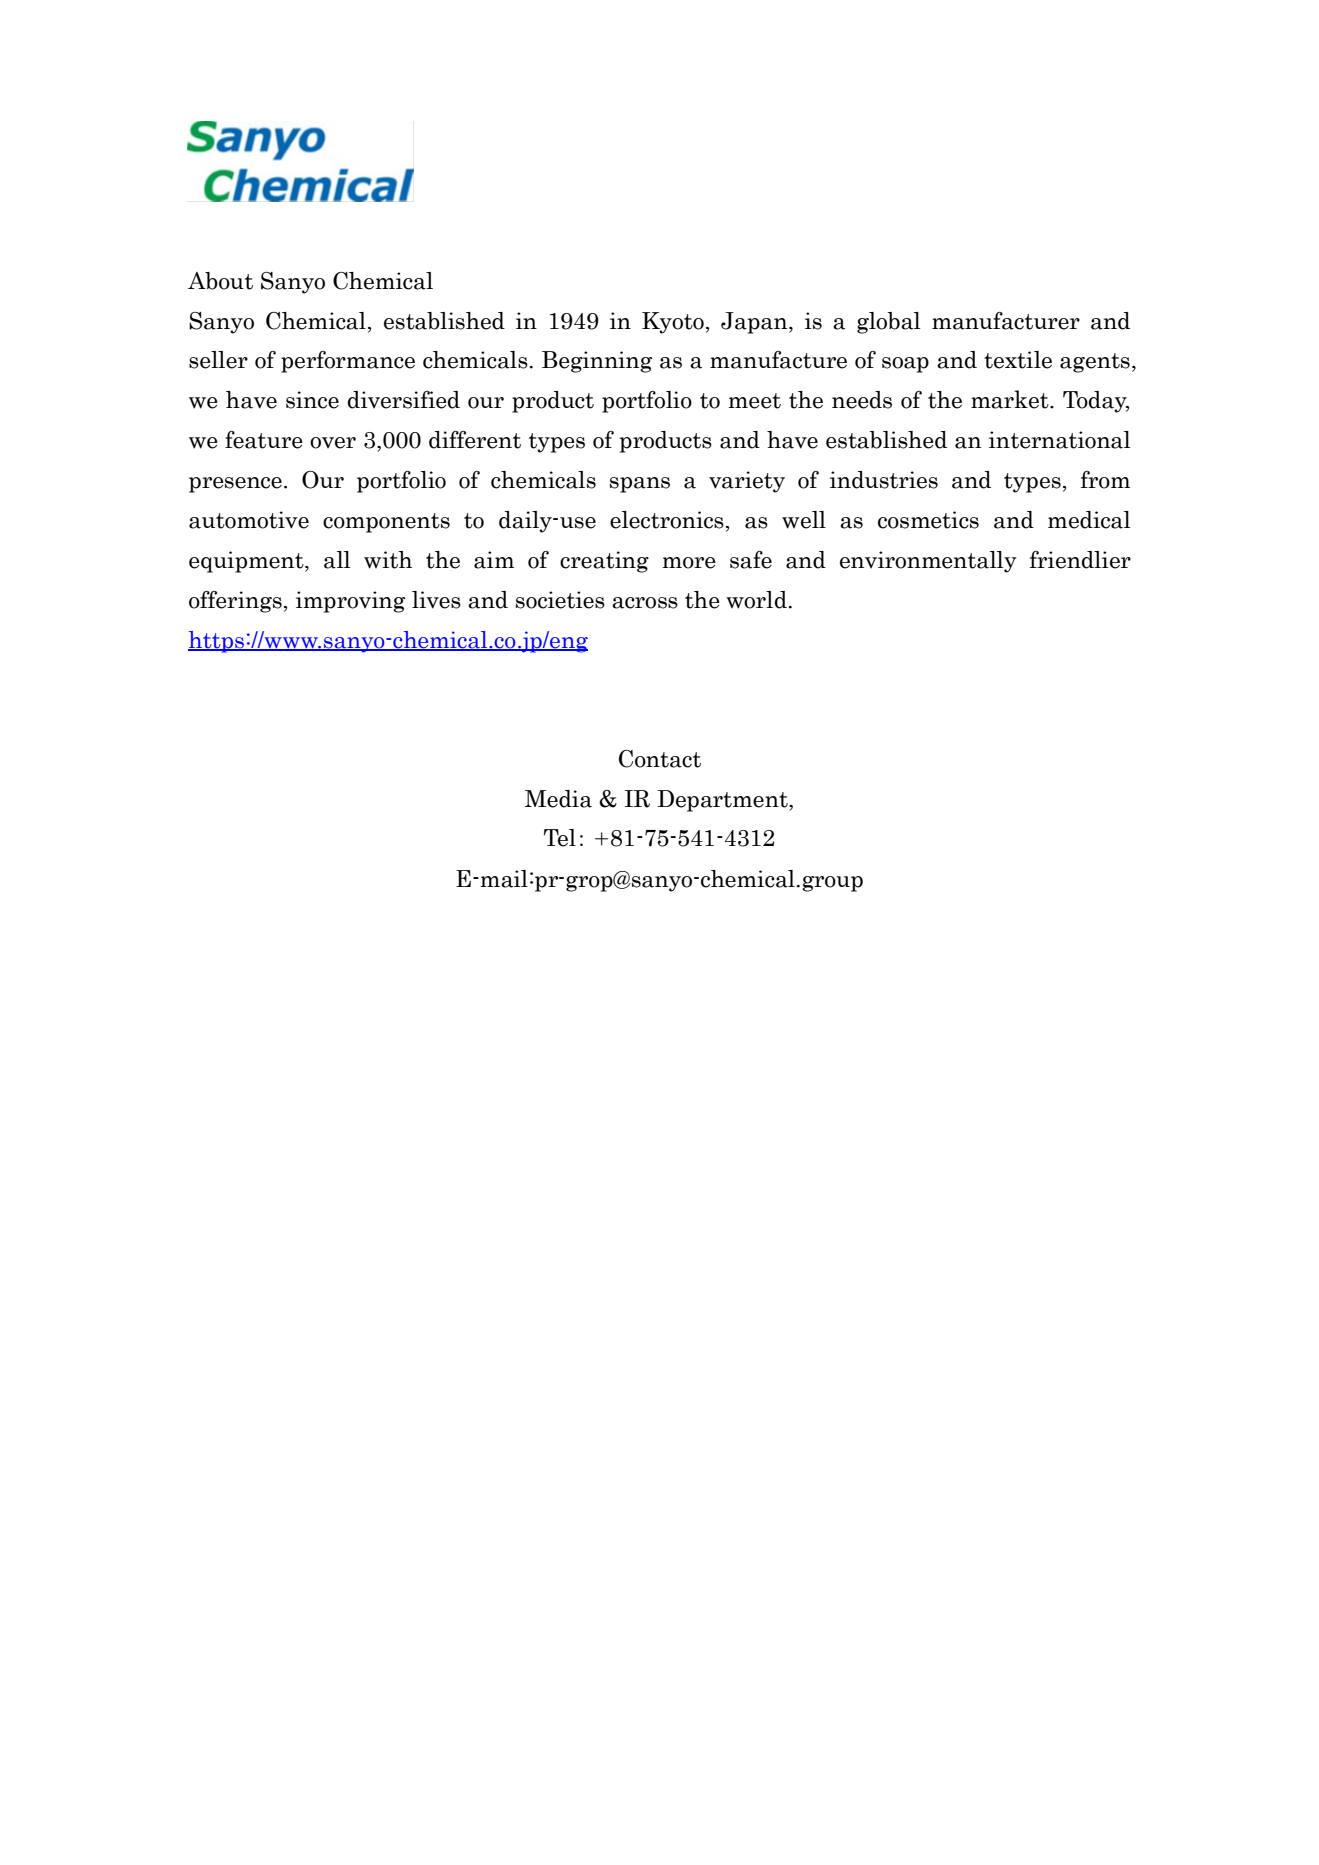  Describe the element at coordinates (888, 323) in the page. I see `global` at that location.
